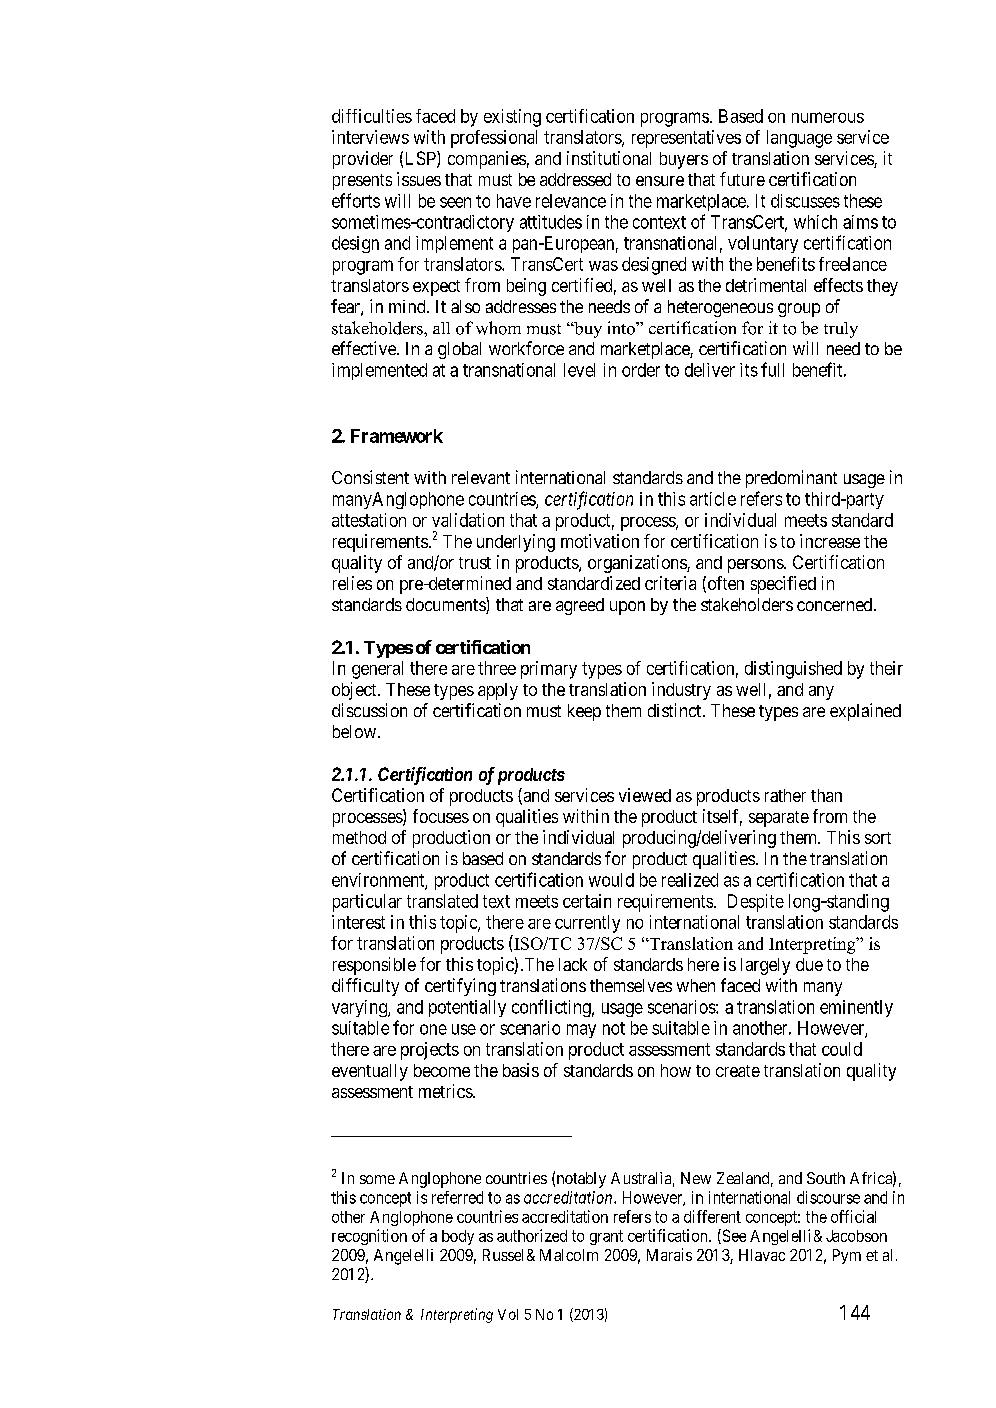  What do you see at coordinates (611, 880) in the image?
I see `would` at bounding box center [611, 880].
